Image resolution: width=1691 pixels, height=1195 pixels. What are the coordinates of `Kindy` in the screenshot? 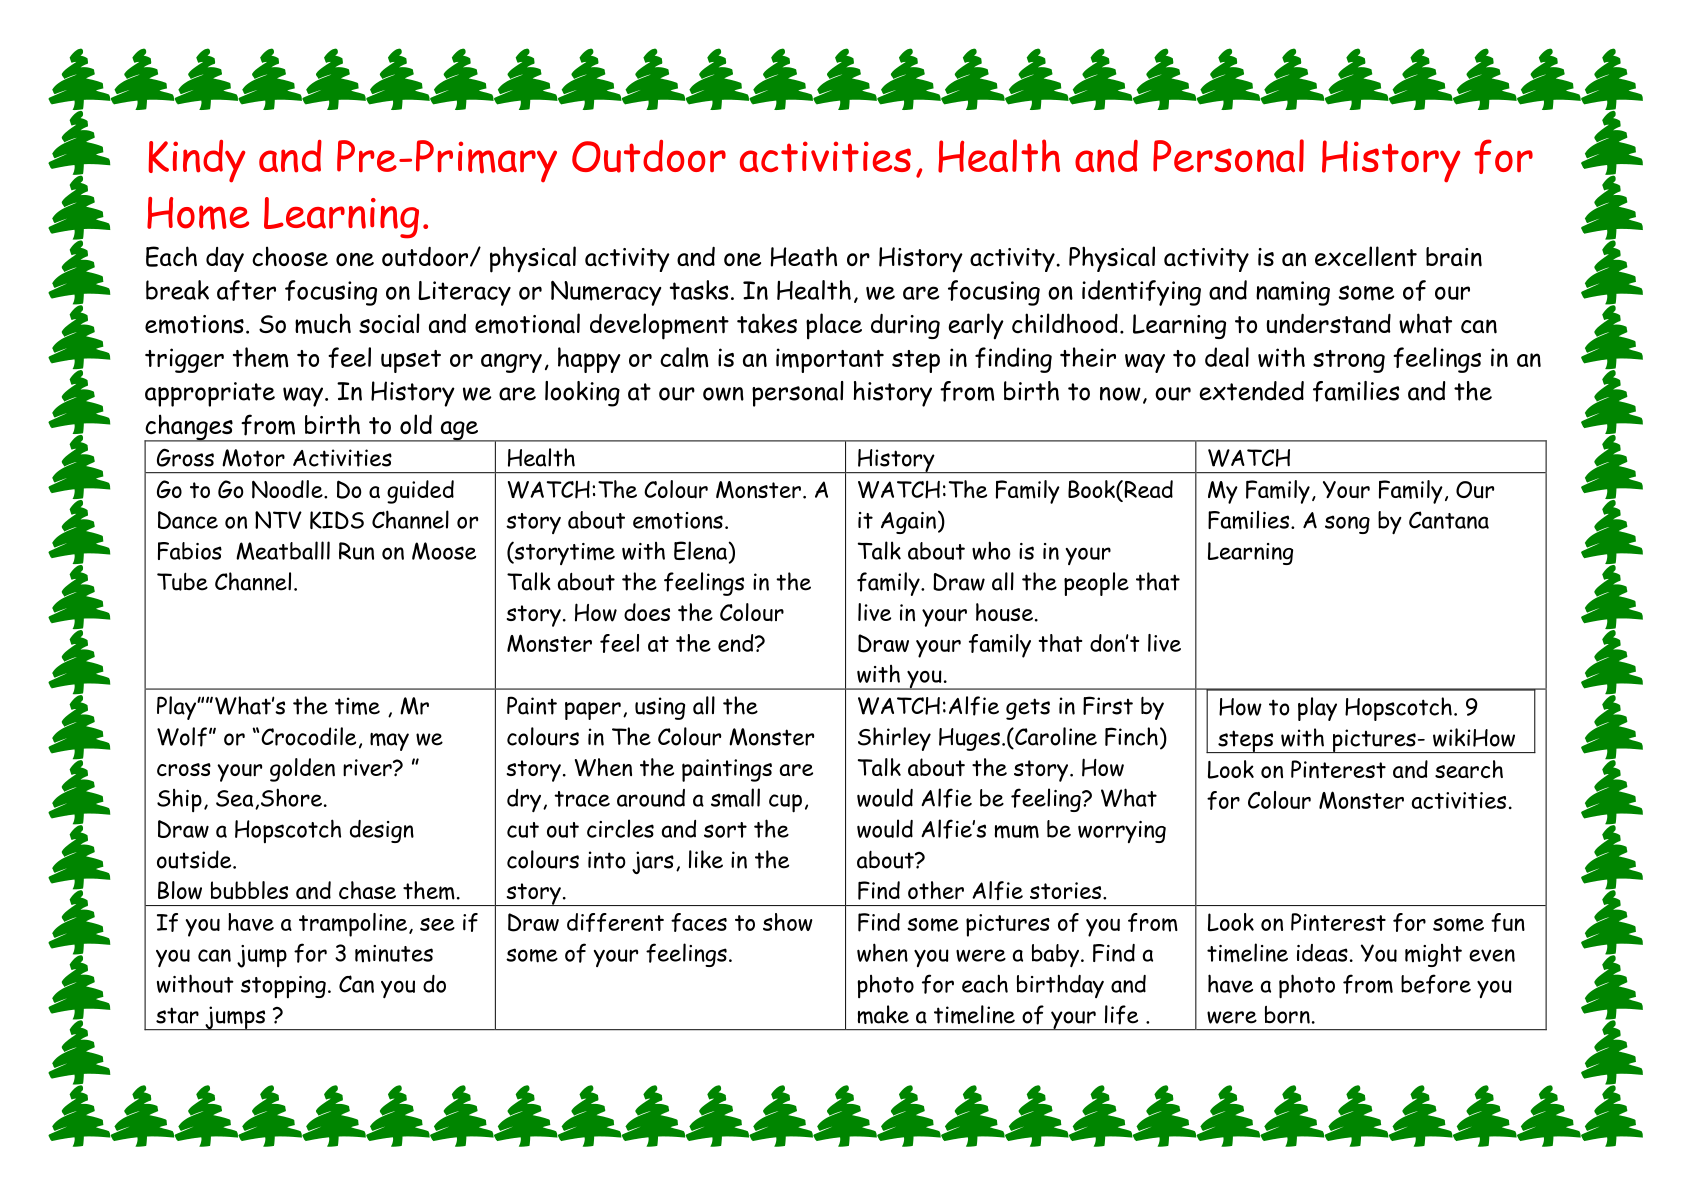 It's located at (197, 161).
